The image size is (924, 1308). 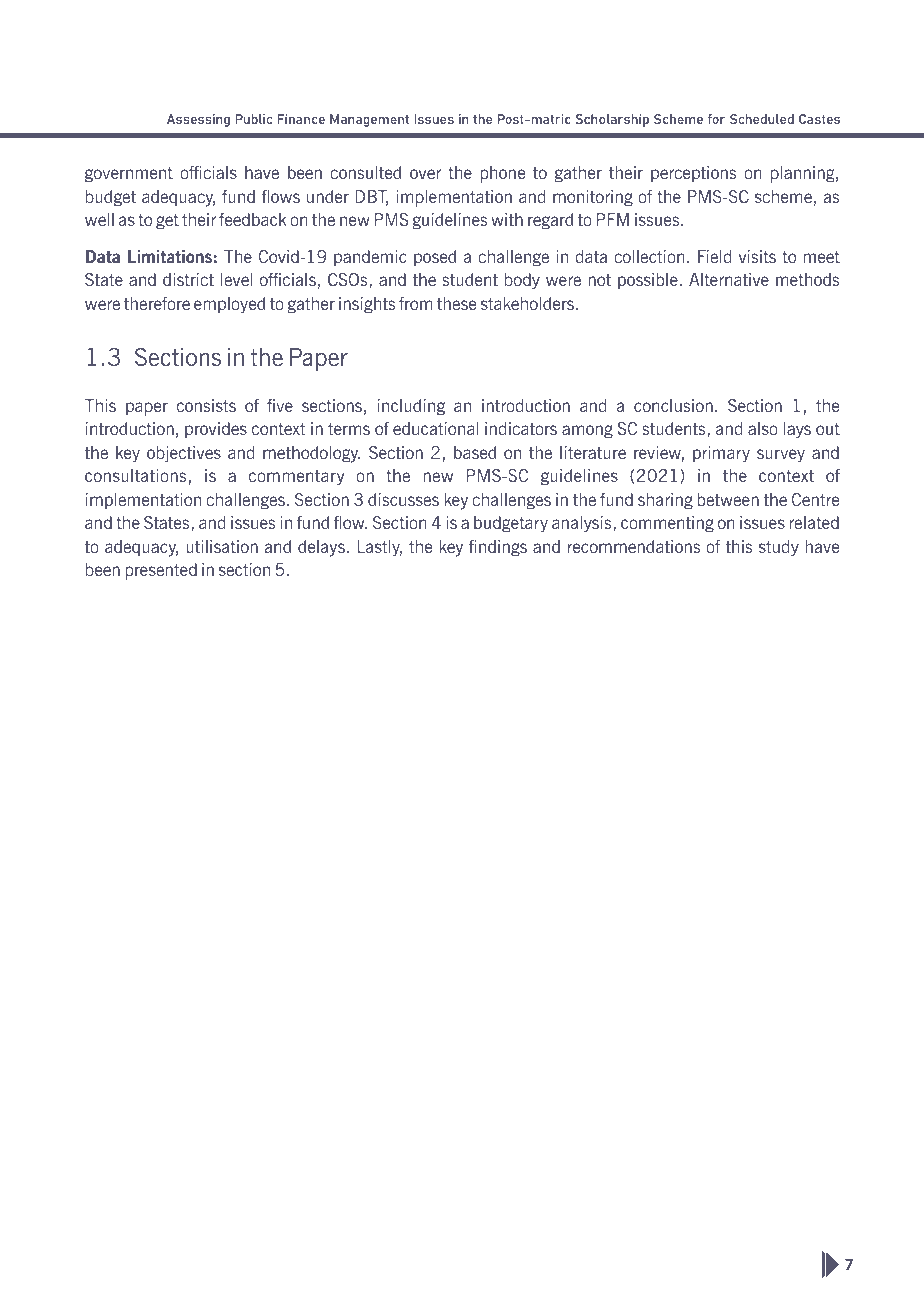 I want to click on educational, so click(x=436, y=428).
